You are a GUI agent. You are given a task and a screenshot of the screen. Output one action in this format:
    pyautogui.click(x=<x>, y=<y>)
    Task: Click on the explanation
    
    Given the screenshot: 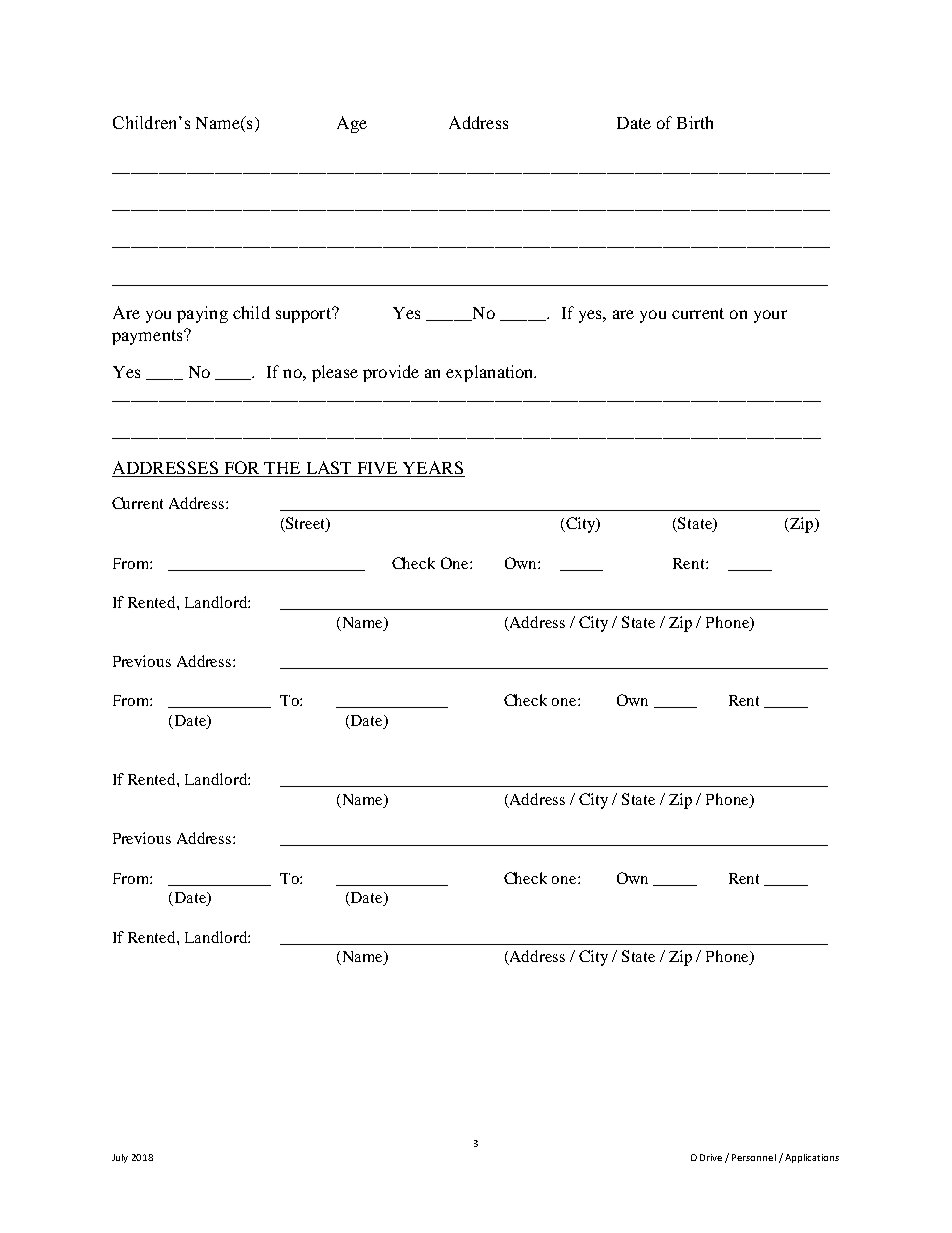 What is the action you would take?
    pyautogui.click(x=491, y=373)
